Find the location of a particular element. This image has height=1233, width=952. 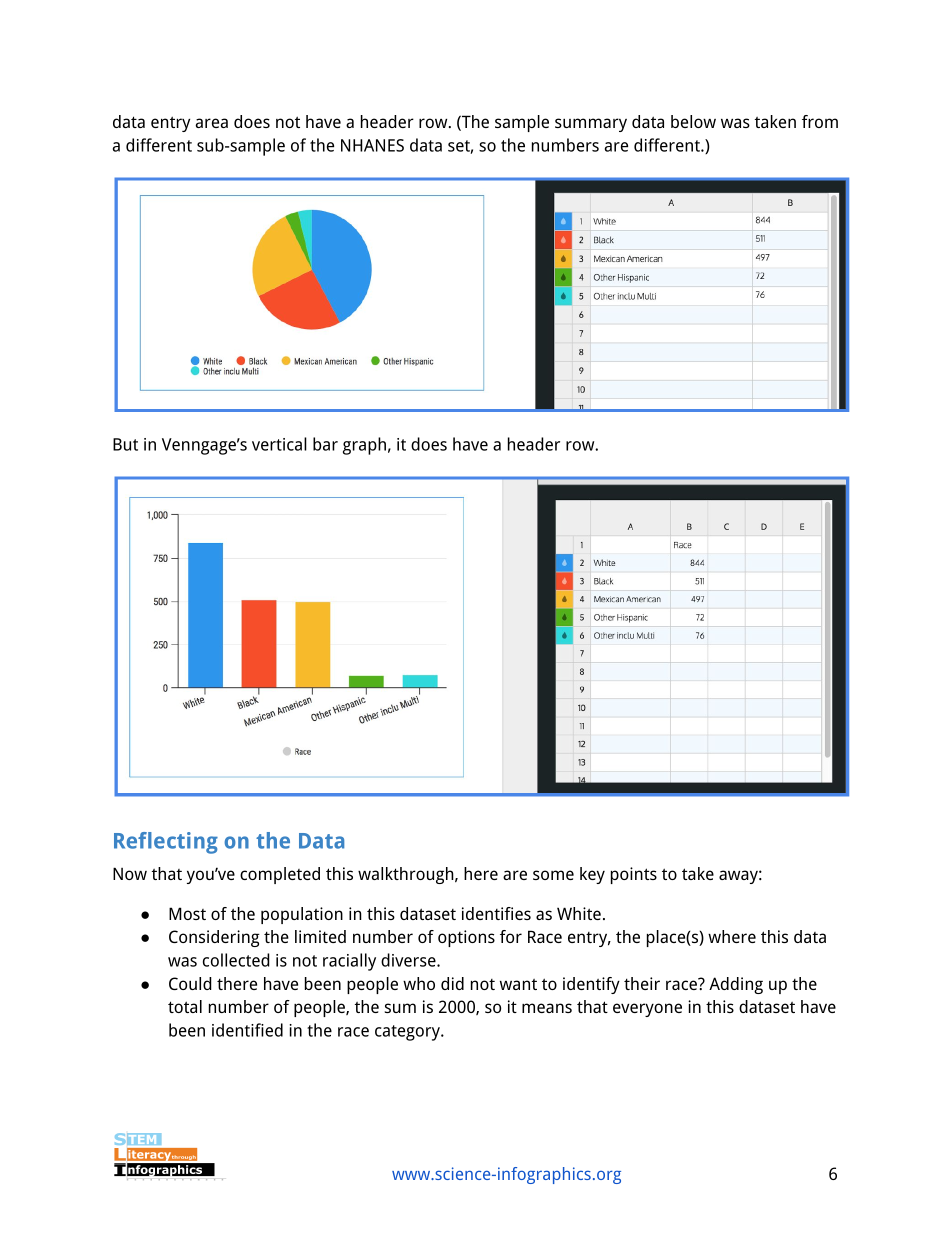

bar is located at coordinates (325, 444).
